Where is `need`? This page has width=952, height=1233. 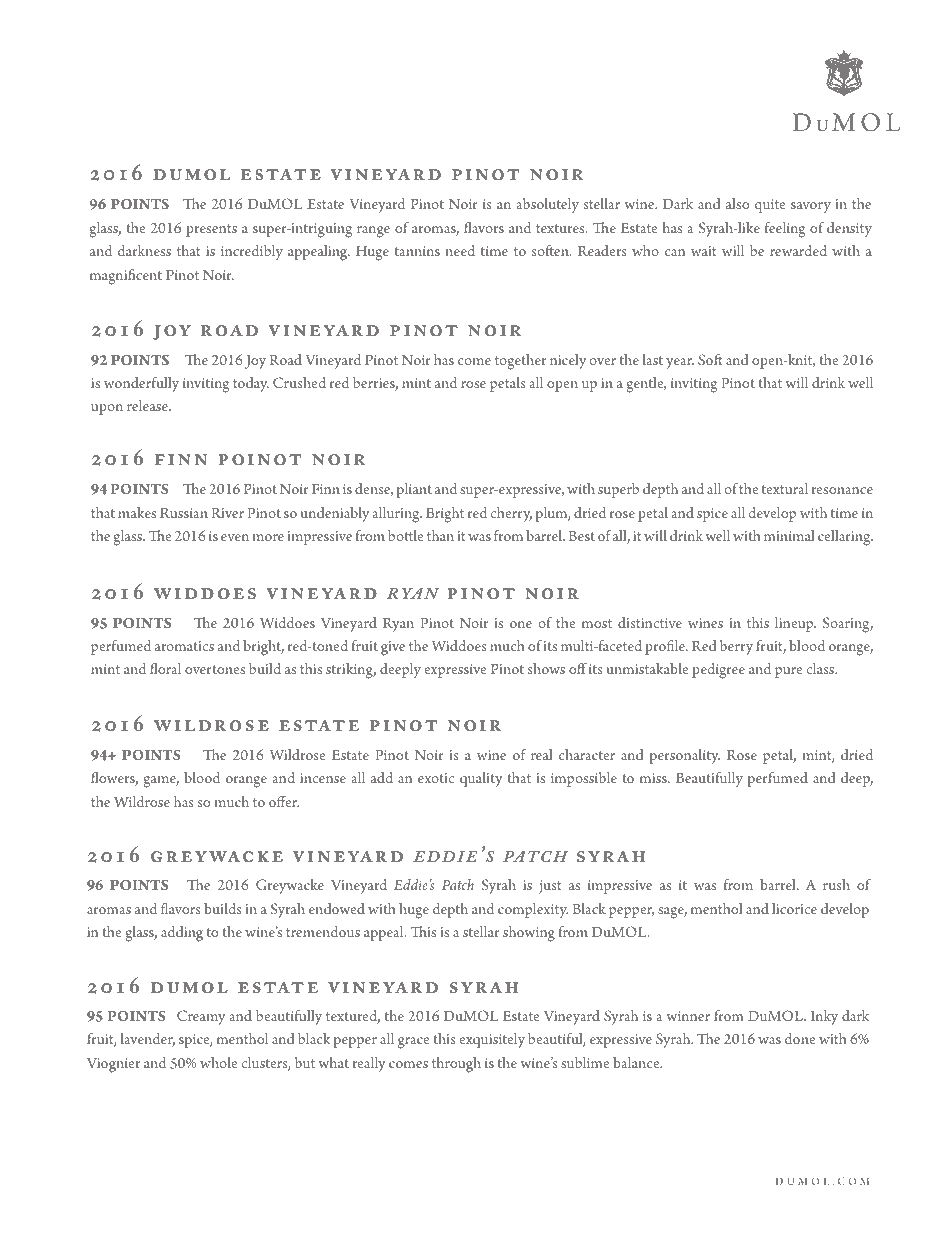 need is located at coordinates (460, 250).
